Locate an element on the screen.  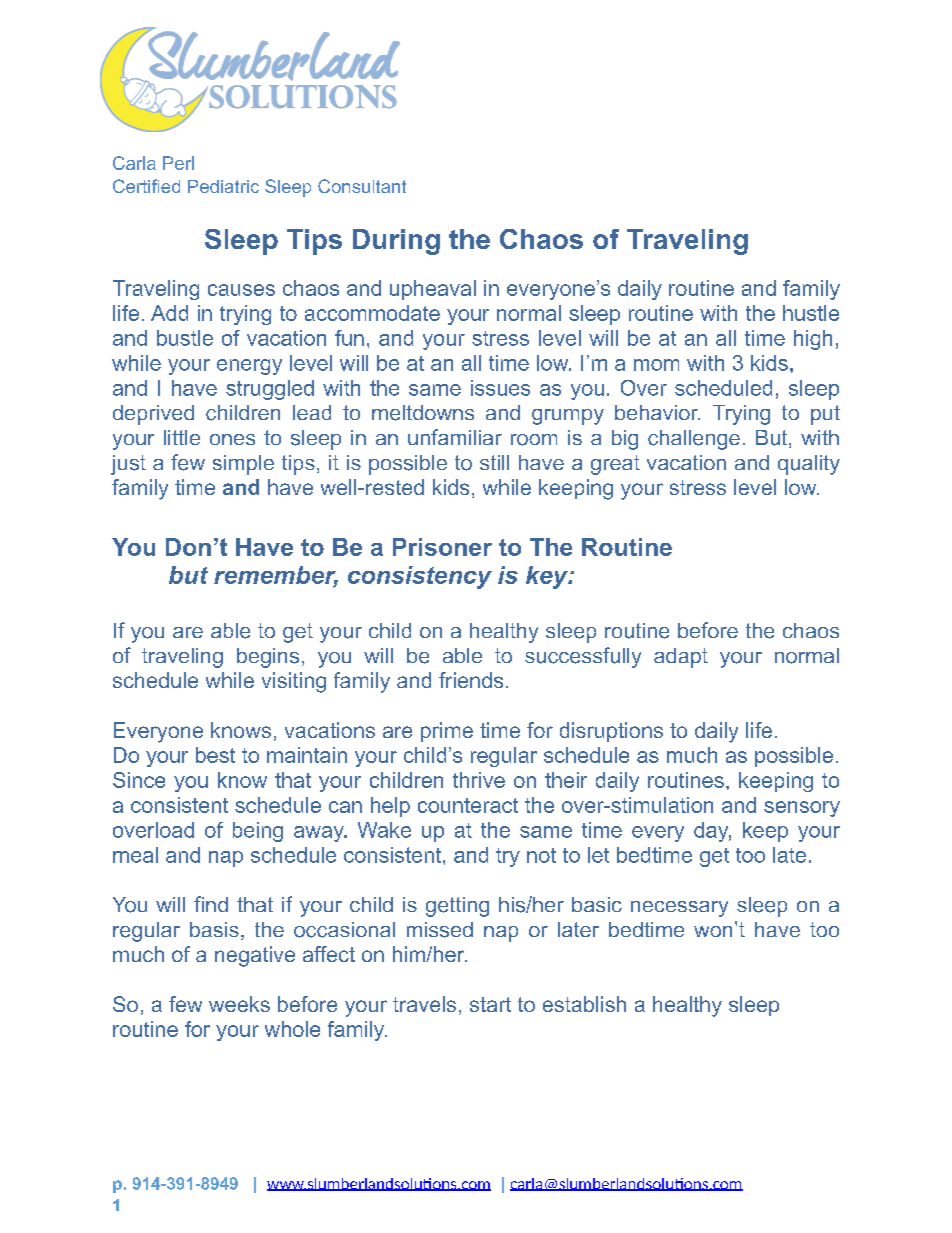
weeks is located at coordinates (239, 1004).
